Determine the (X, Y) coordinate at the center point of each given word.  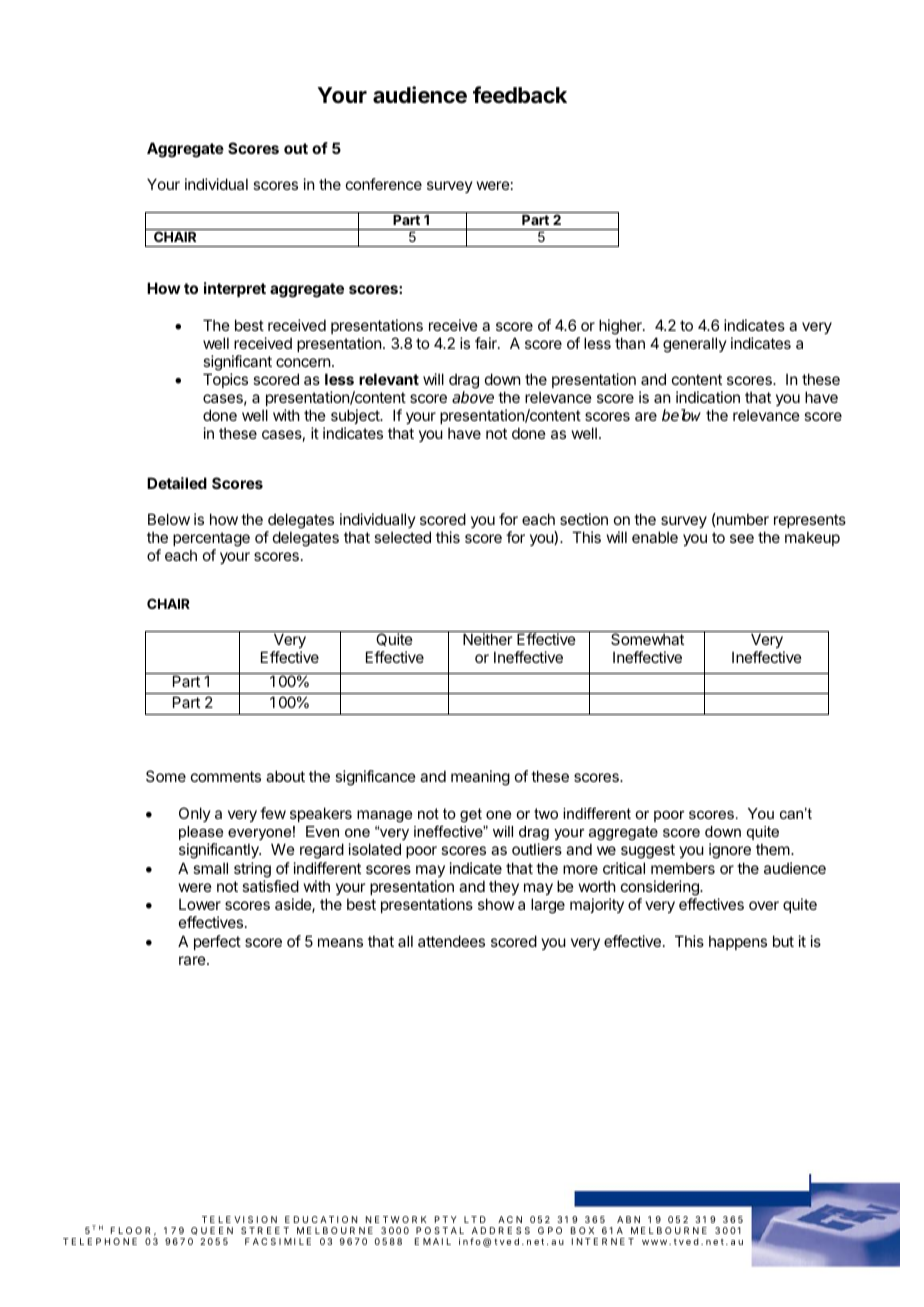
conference (384, 184)
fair (487, 343)
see (742, 538)
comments (226, 776)
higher (621, 327)
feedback (520, 95)
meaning (480, 778)
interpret (235, 289)
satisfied (270, 886)
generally (695, 345)
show (496, 904)
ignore (730, 851)
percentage (211, 539)
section (584, 519)
